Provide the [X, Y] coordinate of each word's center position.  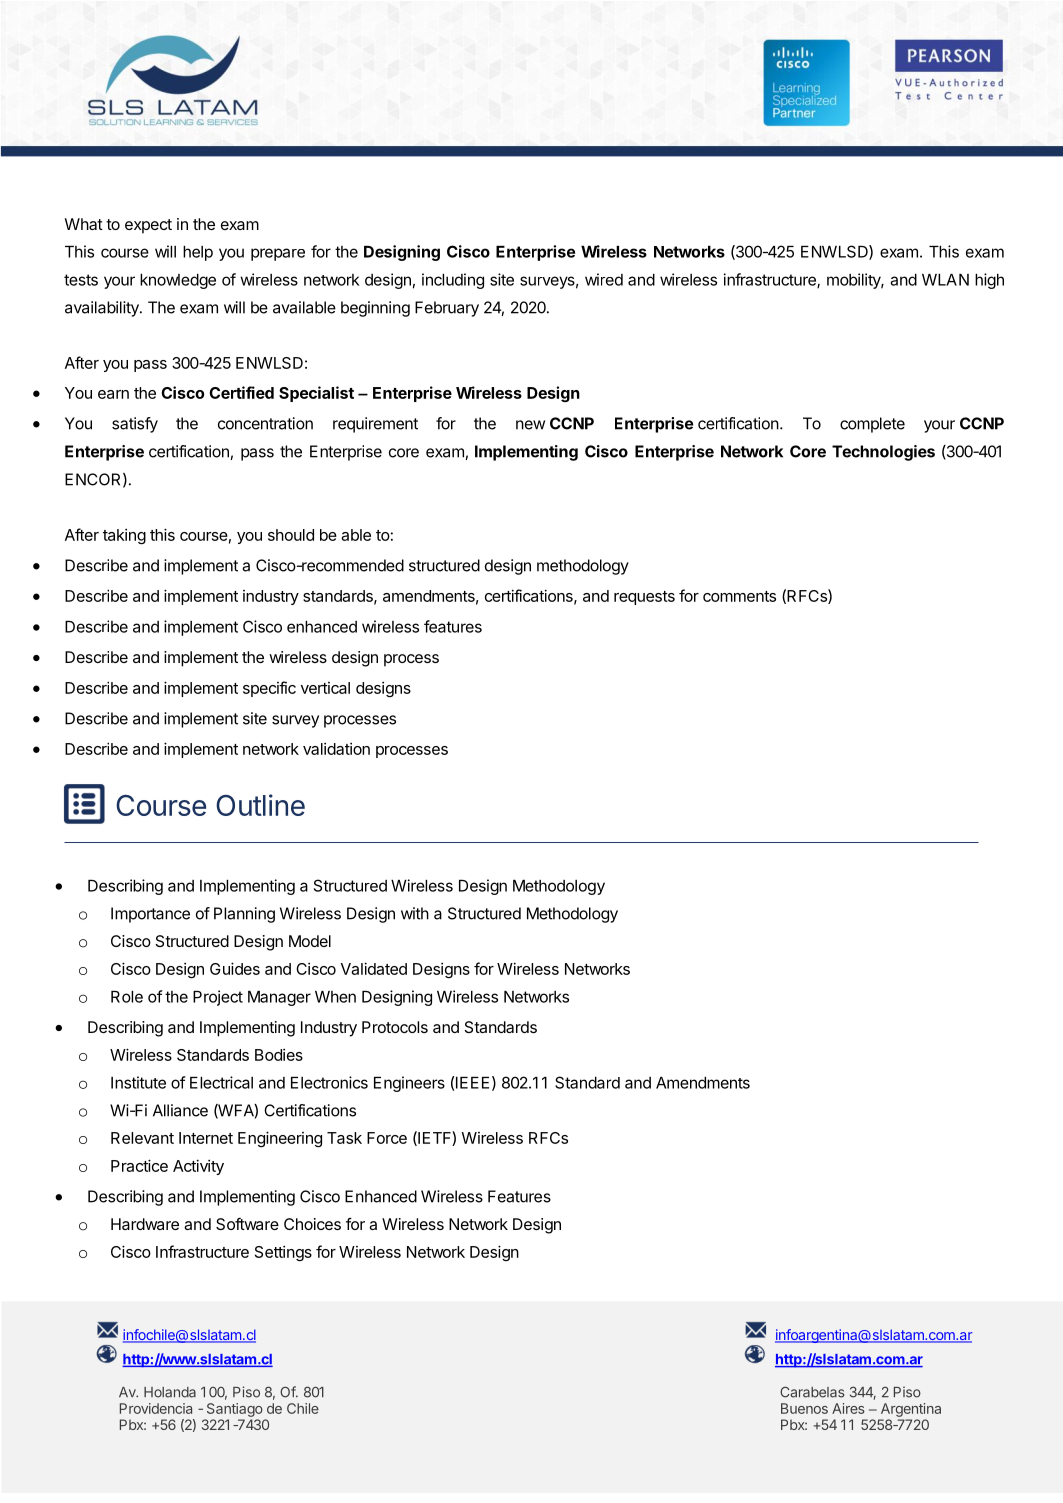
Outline [260, 805]
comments [739, 596]
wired [604, 279]
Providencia [156, 1408]
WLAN [945, 280]
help [198, 253]
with [415, 913]
